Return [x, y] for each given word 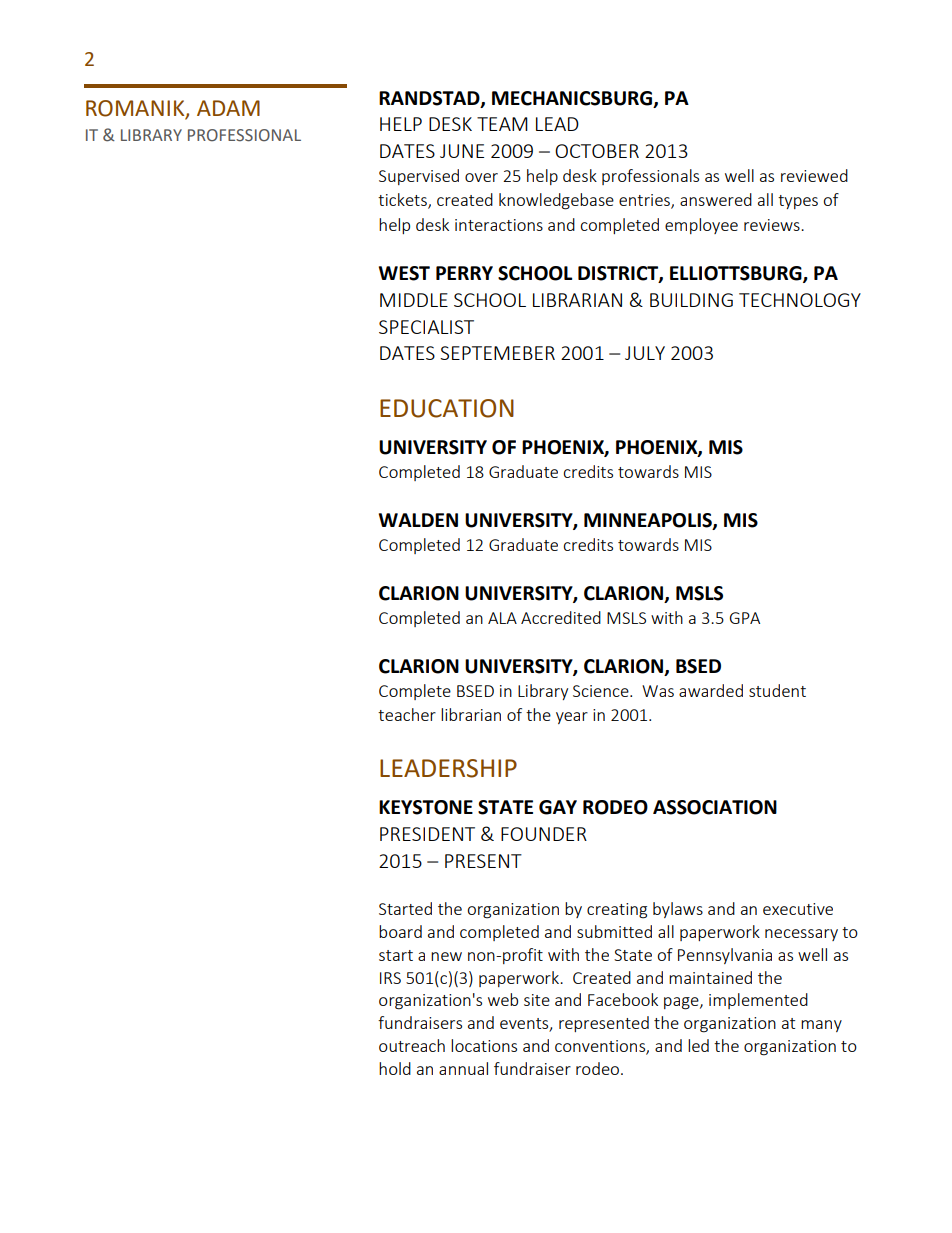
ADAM [228, 108]
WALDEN [418, 520]
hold [395, 1068]
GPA [745, 618]
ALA [502, 618]
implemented [758, 1001]
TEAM [502, 124]
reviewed [814, 175]
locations [484, 1045]
